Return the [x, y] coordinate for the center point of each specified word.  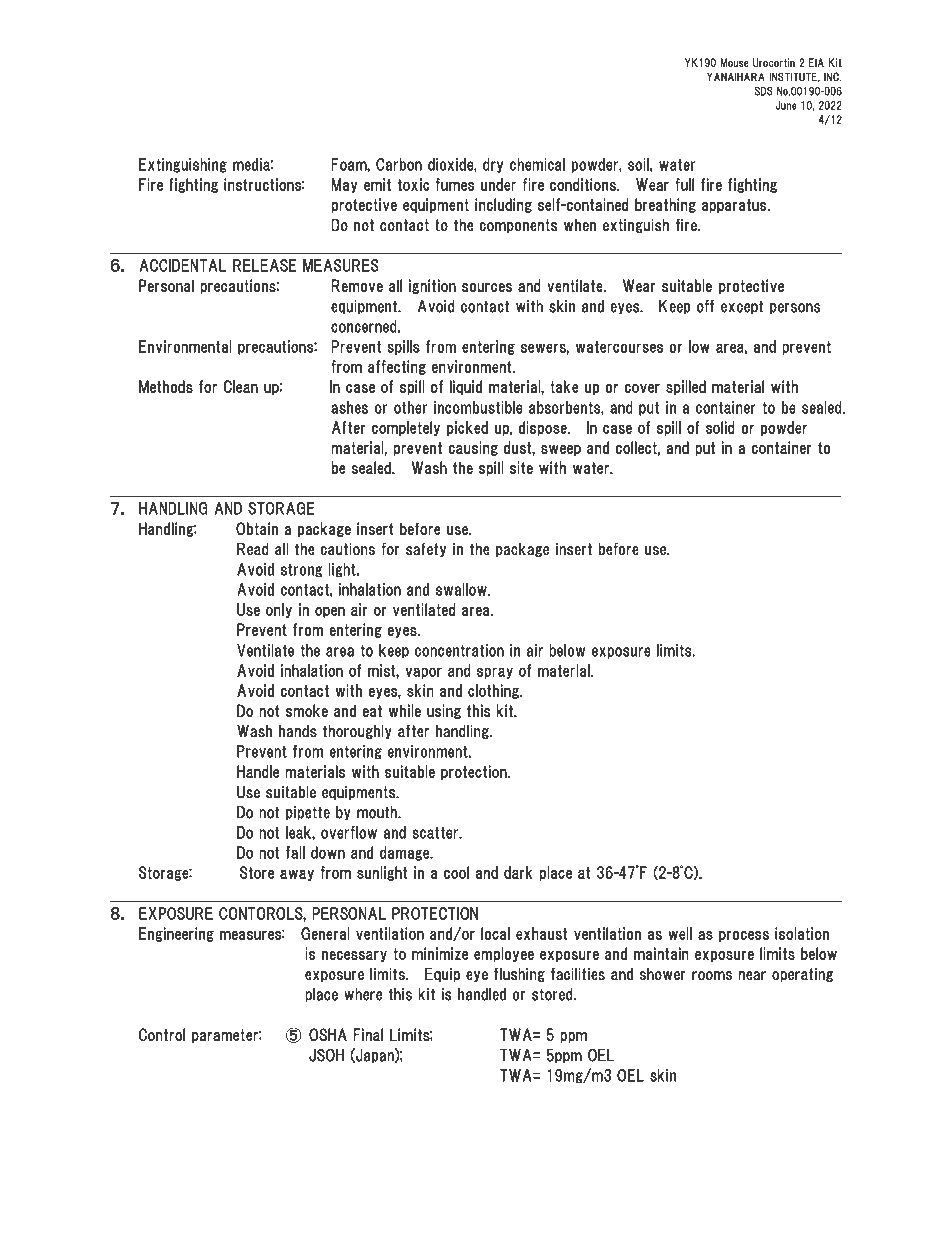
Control [162, 1035]
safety [426, 549]
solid [720, 427]
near [752, 976]
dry [493, 165]
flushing [519, 974]
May [344, 185]
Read [253, 549]
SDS [764, 91]
